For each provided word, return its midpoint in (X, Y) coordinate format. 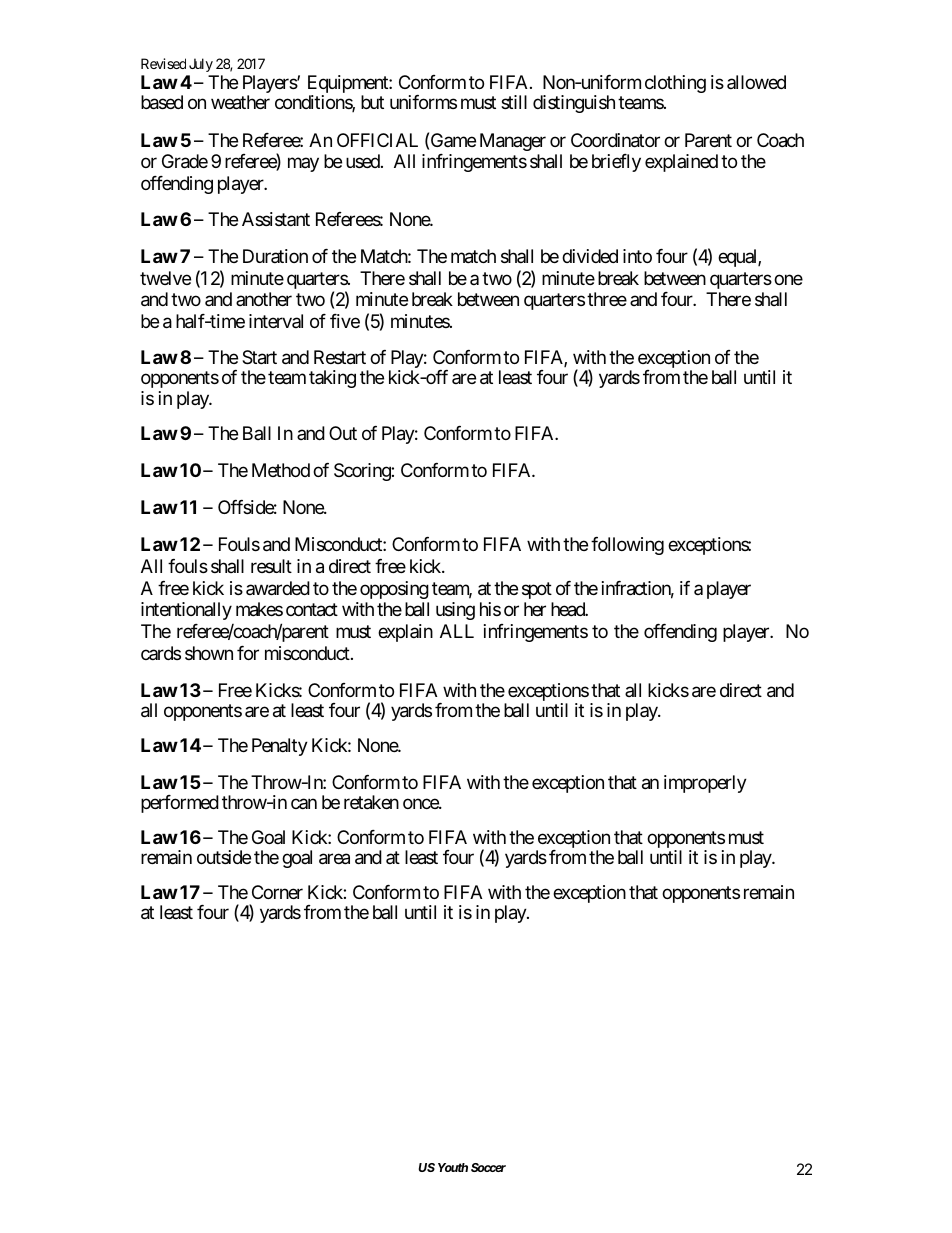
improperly (705, 784)
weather (240, 102)
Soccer (488, 1167)
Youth (453, 1167)
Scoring (363, 472)
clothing (675, 84)
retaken (371, 802)
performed (180, 804)
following (627, 546)
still (514, 102)
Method (281, 470)
